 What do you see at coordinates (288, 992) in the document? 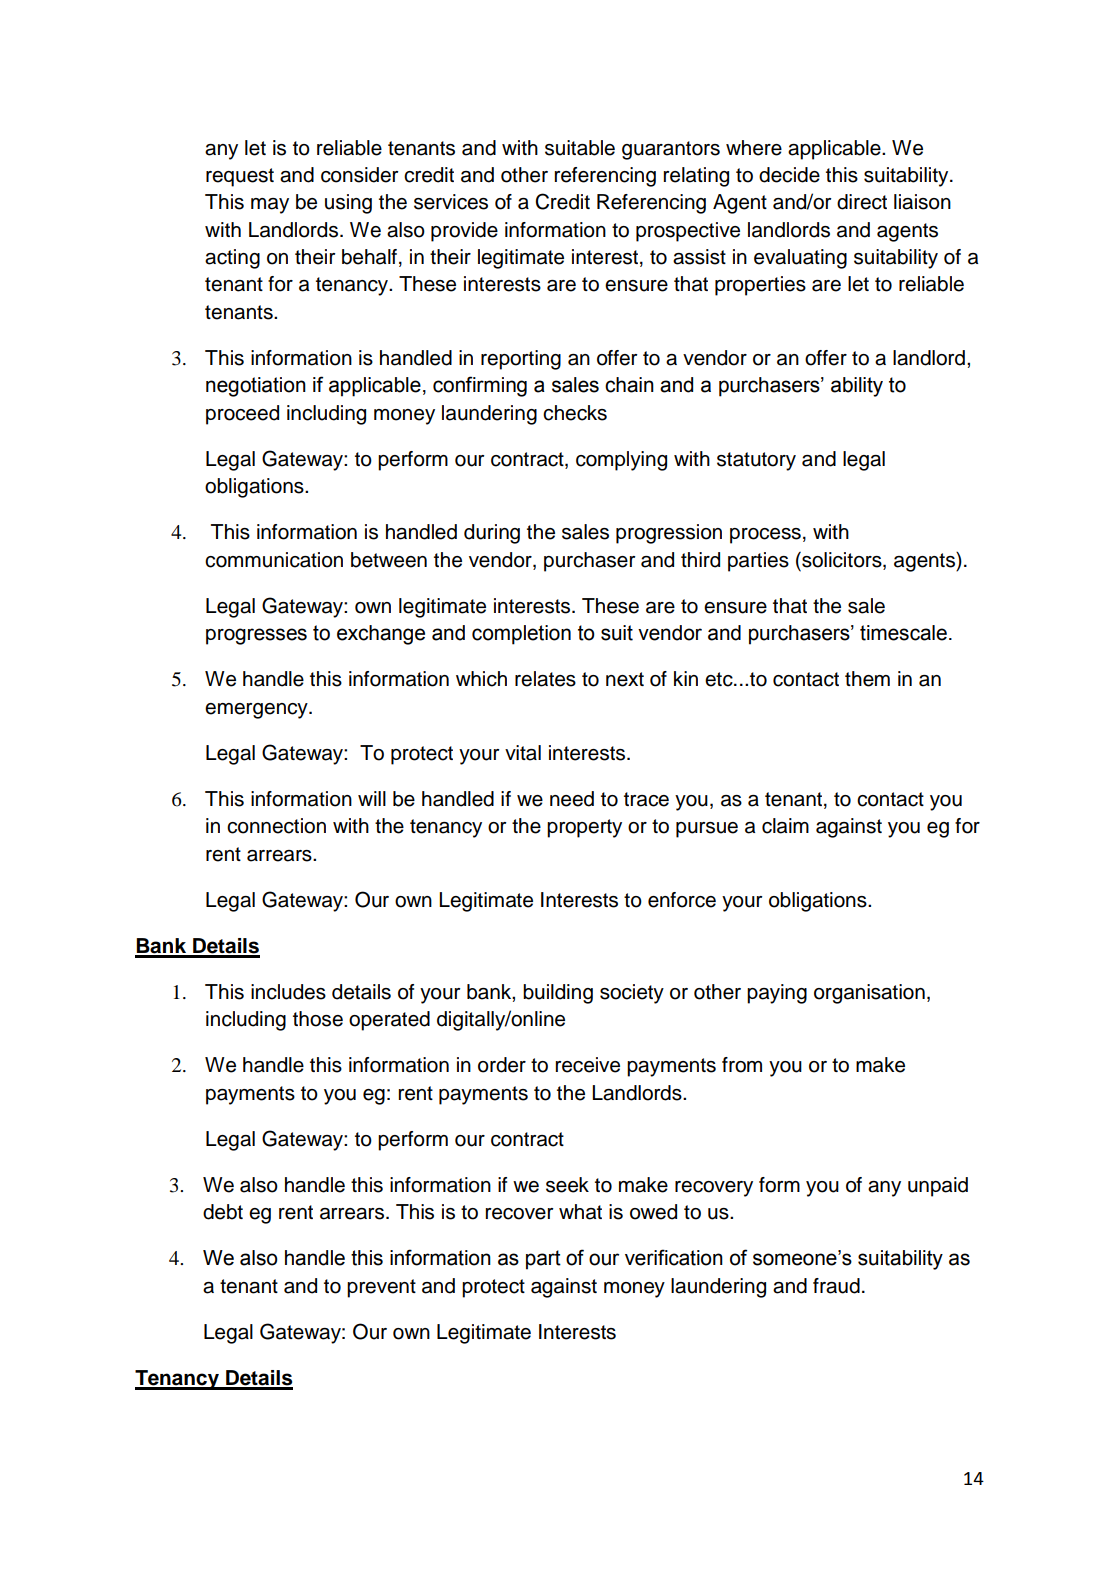
I see `includes` at bounding box center [288, 992].
